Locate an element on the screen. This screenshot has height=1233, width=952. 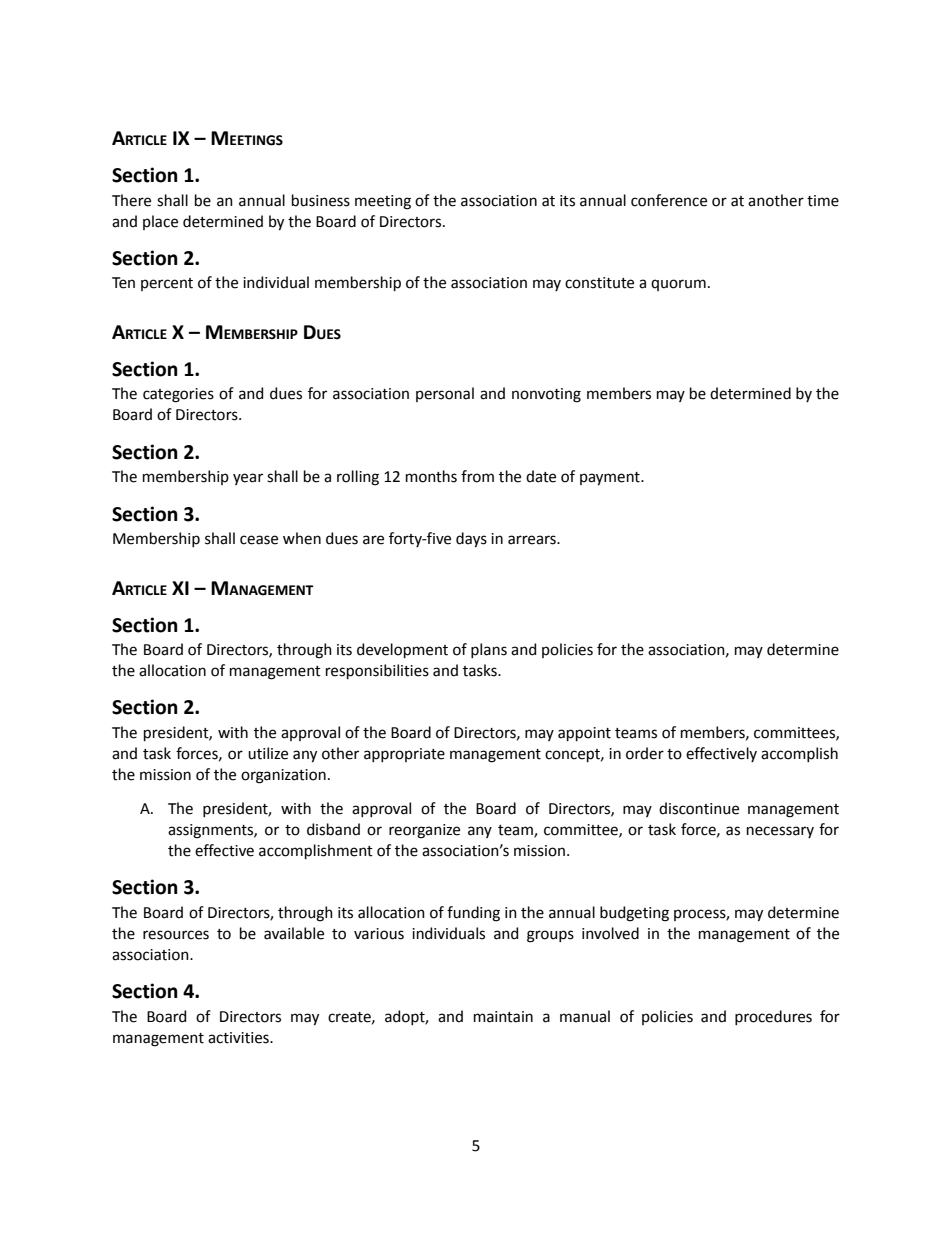
conference is located at coordinates (669, 200).
